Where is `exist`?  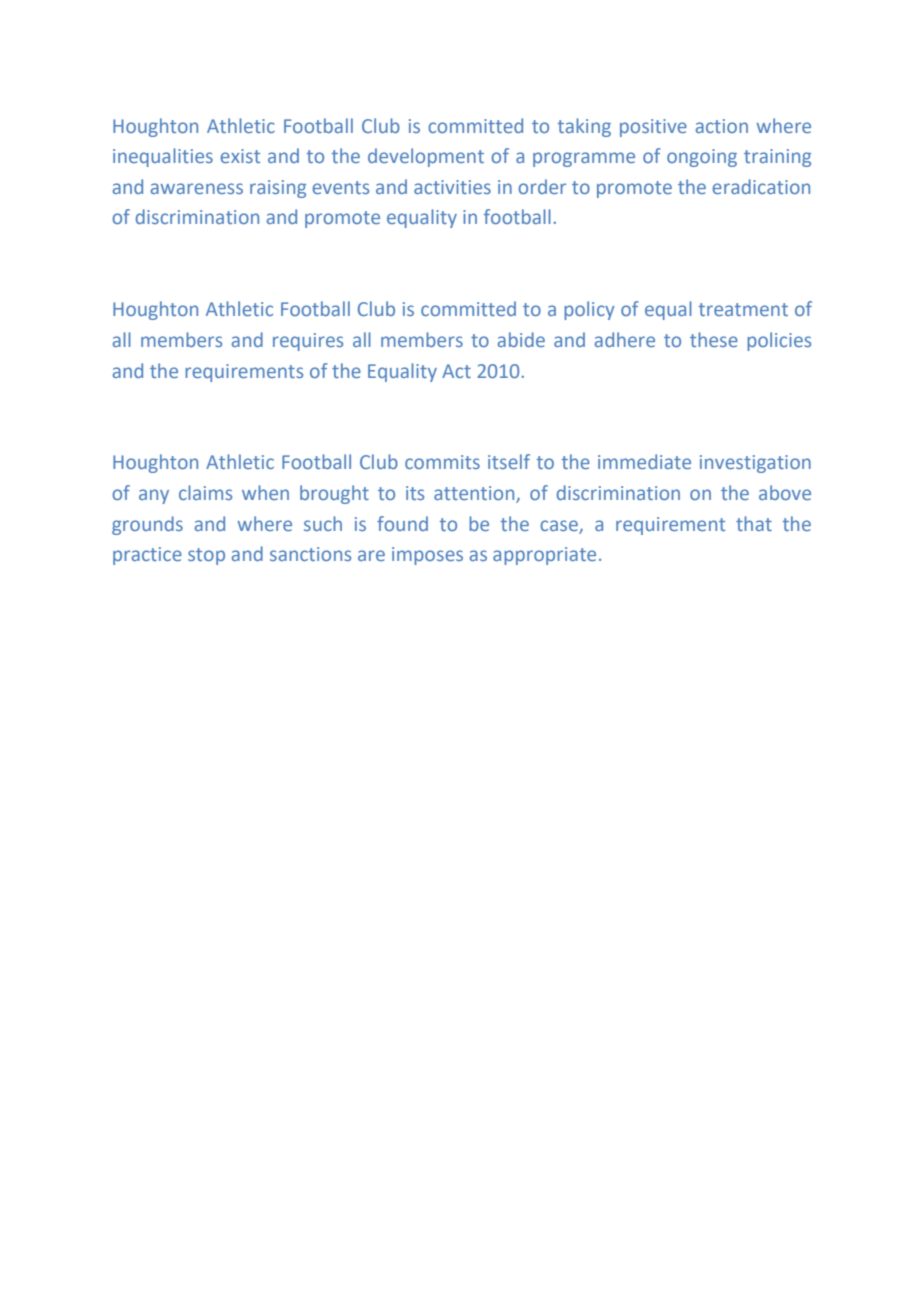
exist is located at coordinates (240, 156).
